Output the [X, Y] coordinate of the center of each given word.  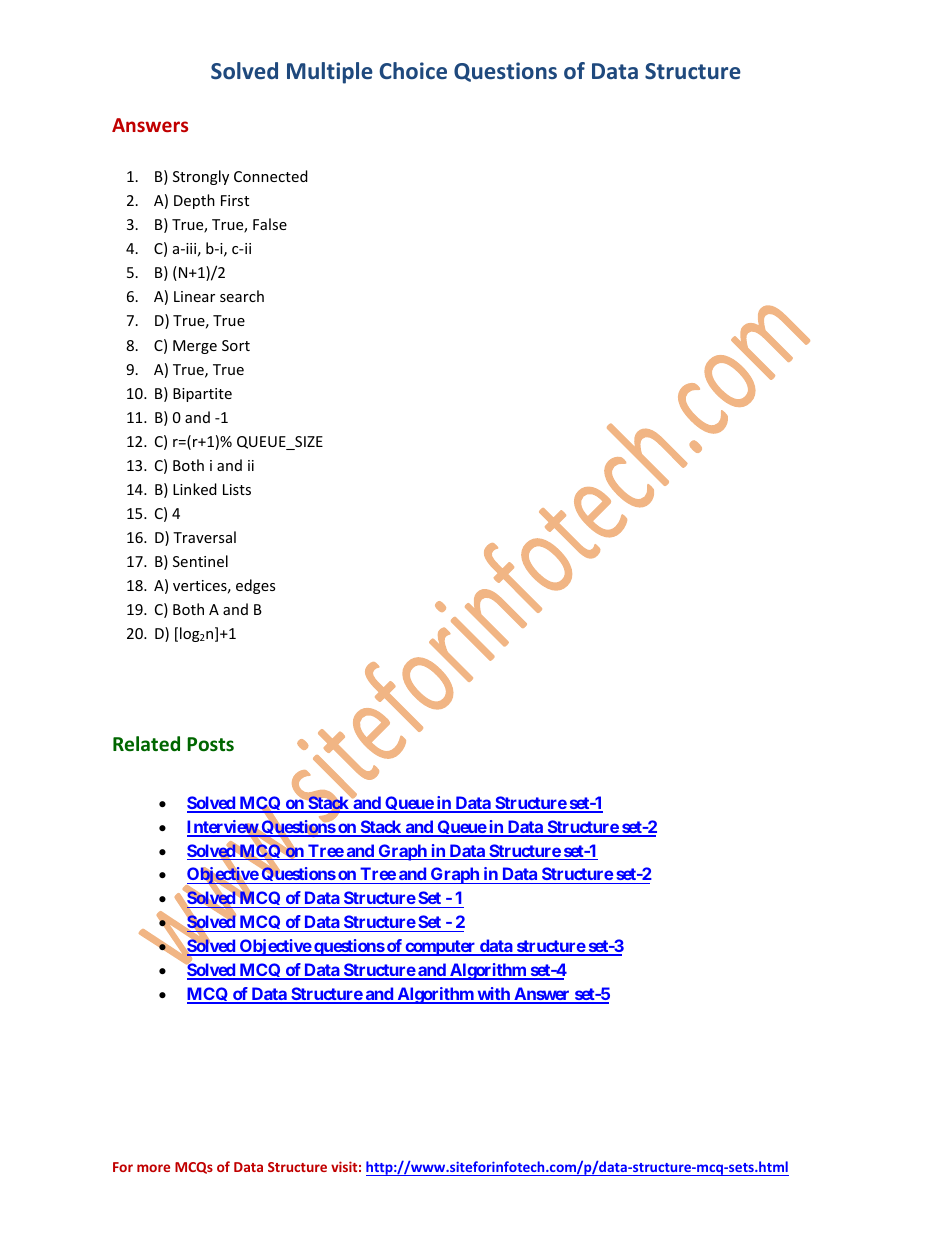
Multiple [330, 73]
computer [440, 948]
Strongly [201, 177]
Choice [413, 70]
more [153, 1168]
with [493, 995]
